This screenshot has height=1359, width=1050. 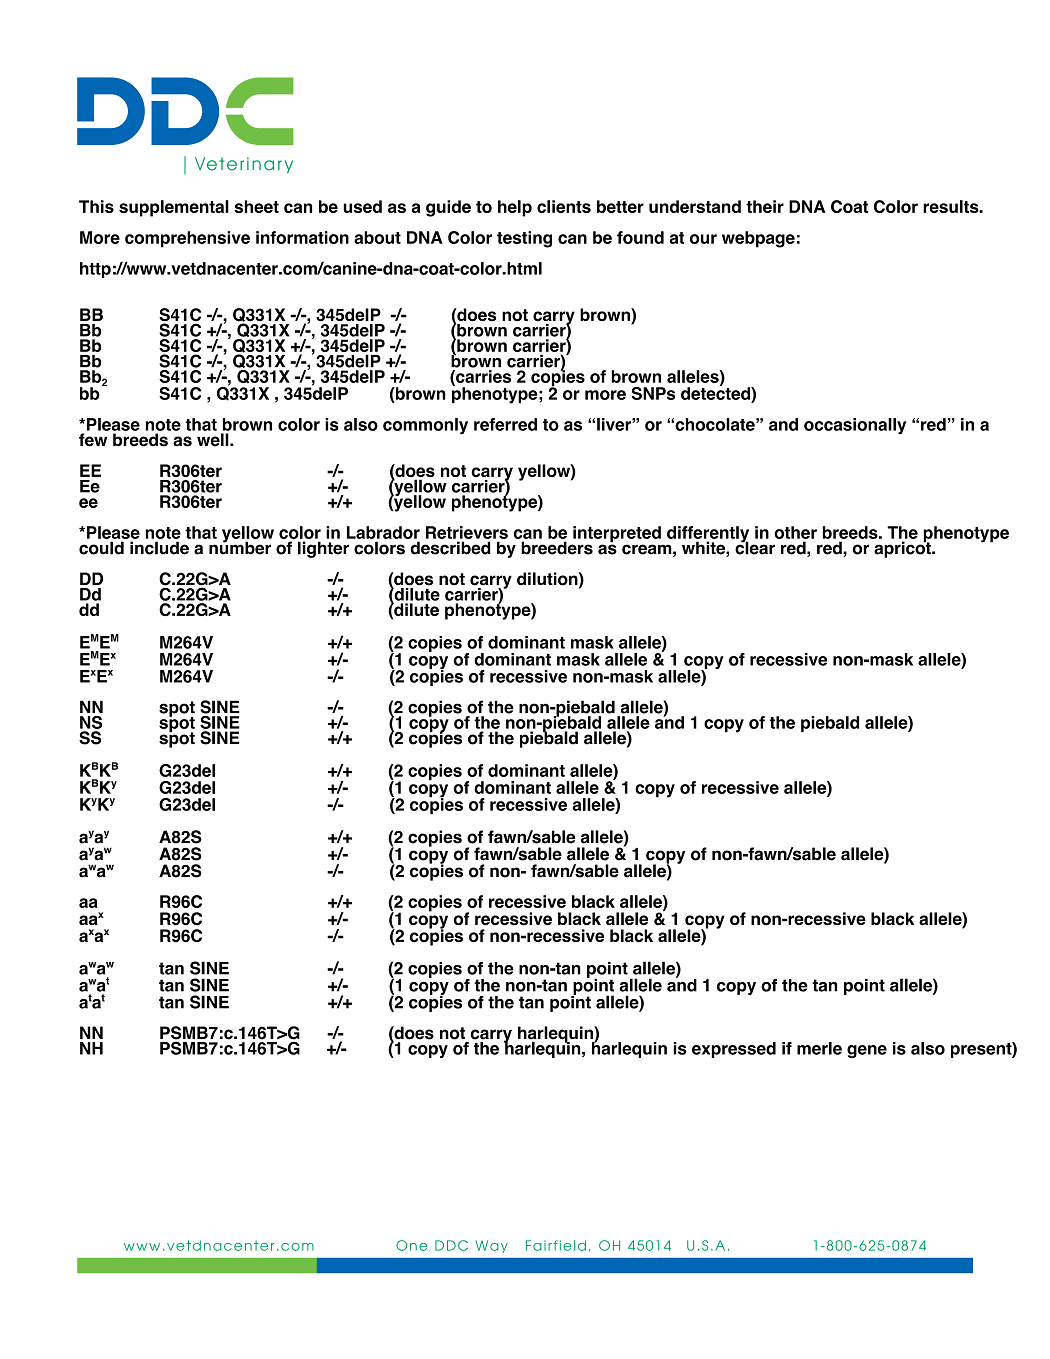 I want to click on gene, so click(x=867, y=1051).
